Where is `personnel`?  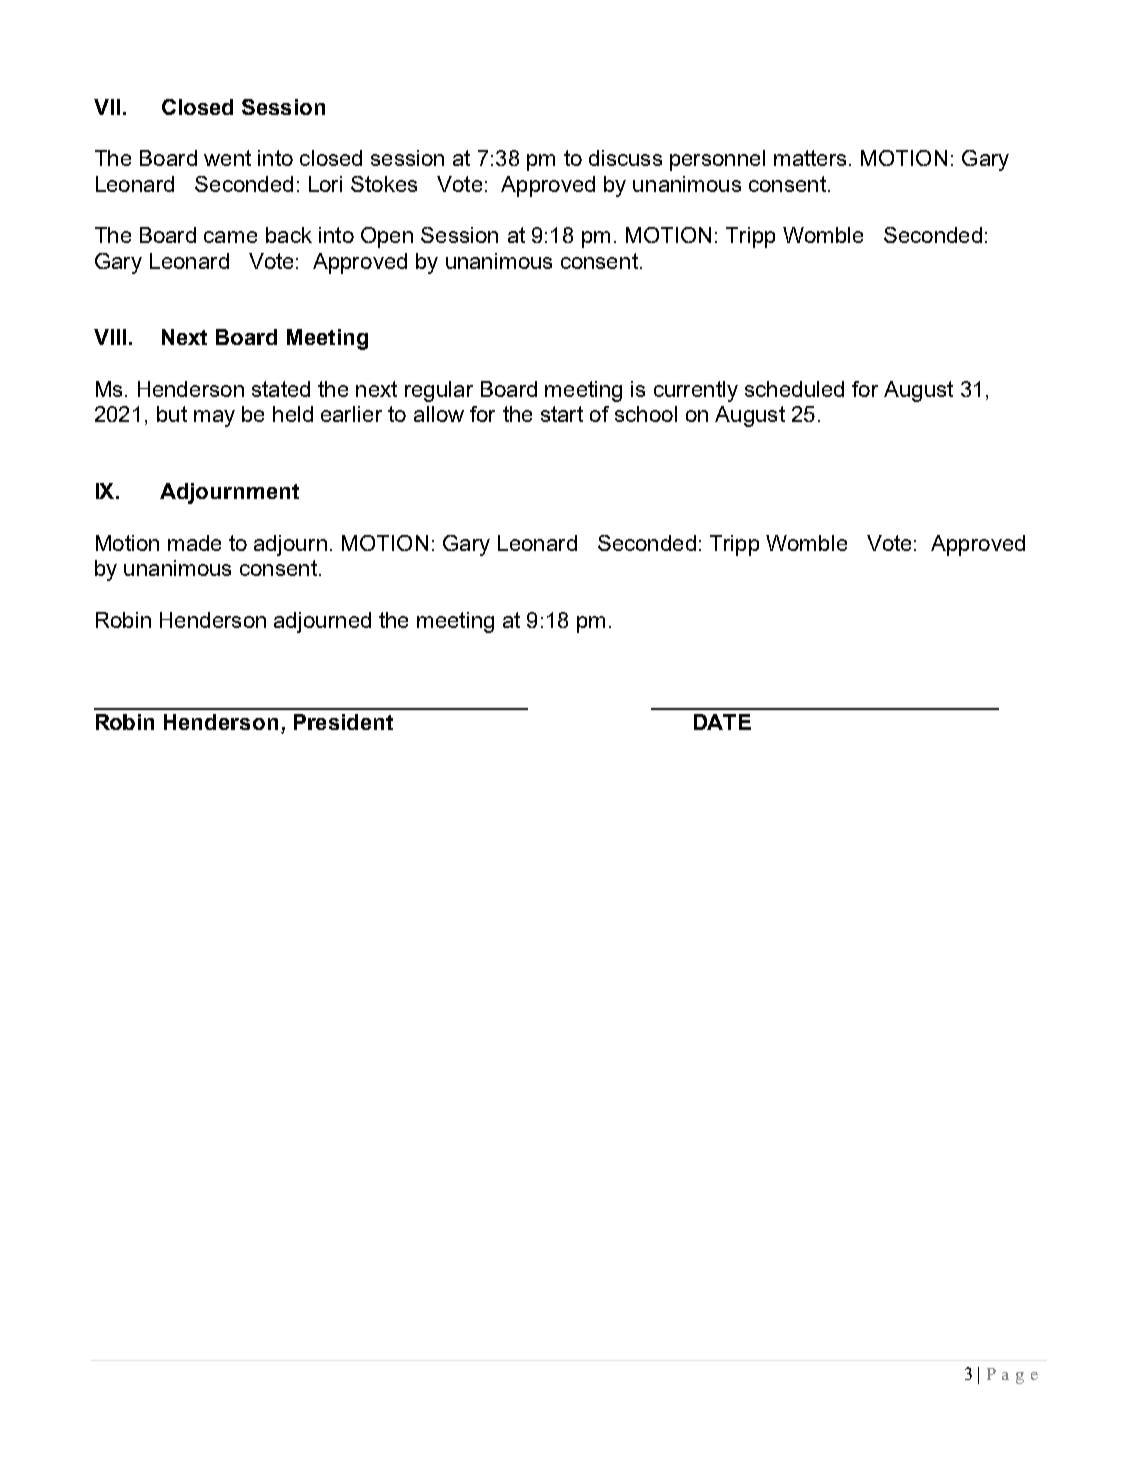 personnel is located at coordinates (717, 160).
